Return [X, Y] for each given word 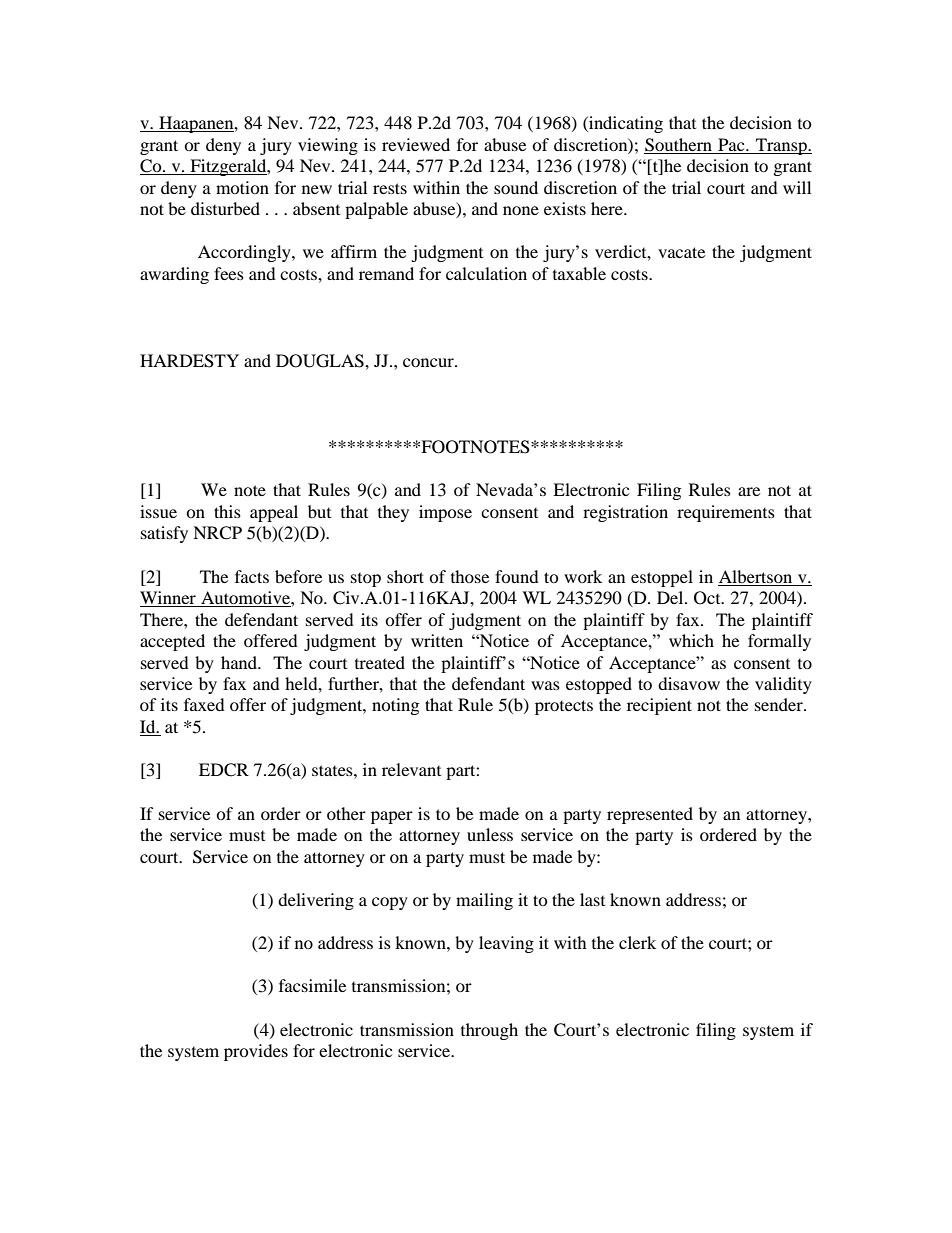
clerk [637, 942]
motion [242, 187]
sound [516, 187]
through [489, 1031]
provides [256, 1052]
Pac [732, 144]
